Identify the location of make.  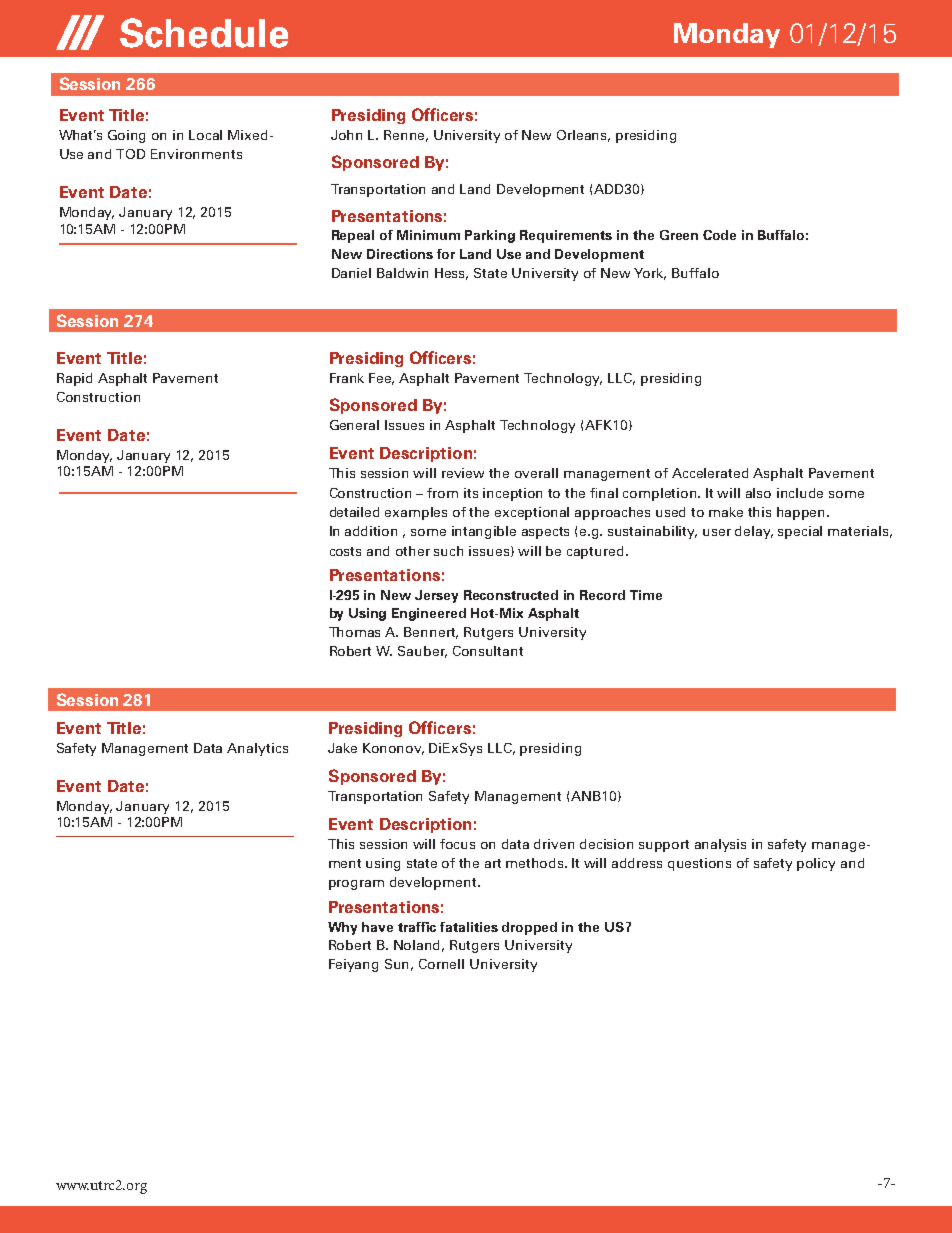
(726, 512).
